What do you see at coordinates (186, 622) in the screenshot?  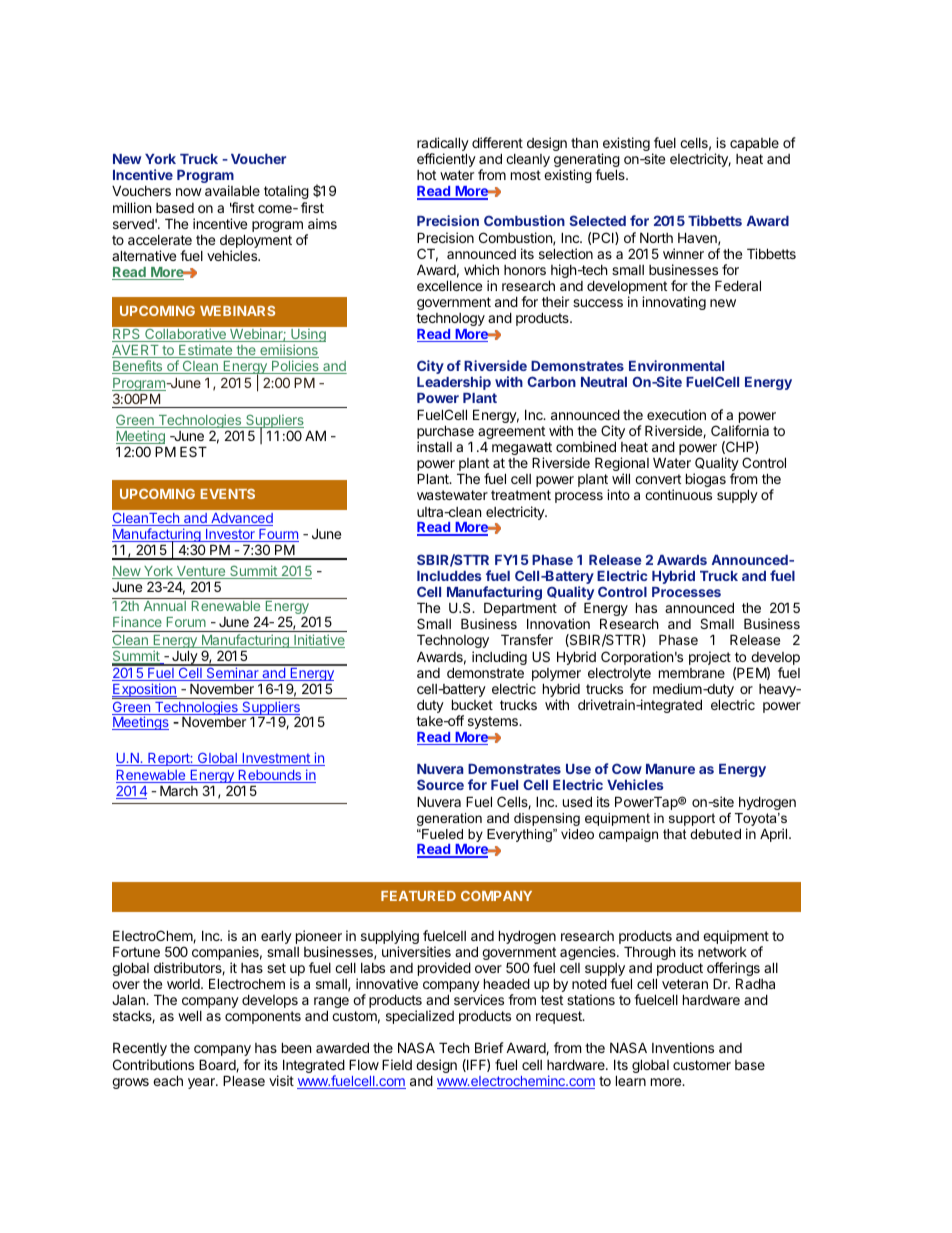 I see `Forum` at bounding box center [186, 622].
